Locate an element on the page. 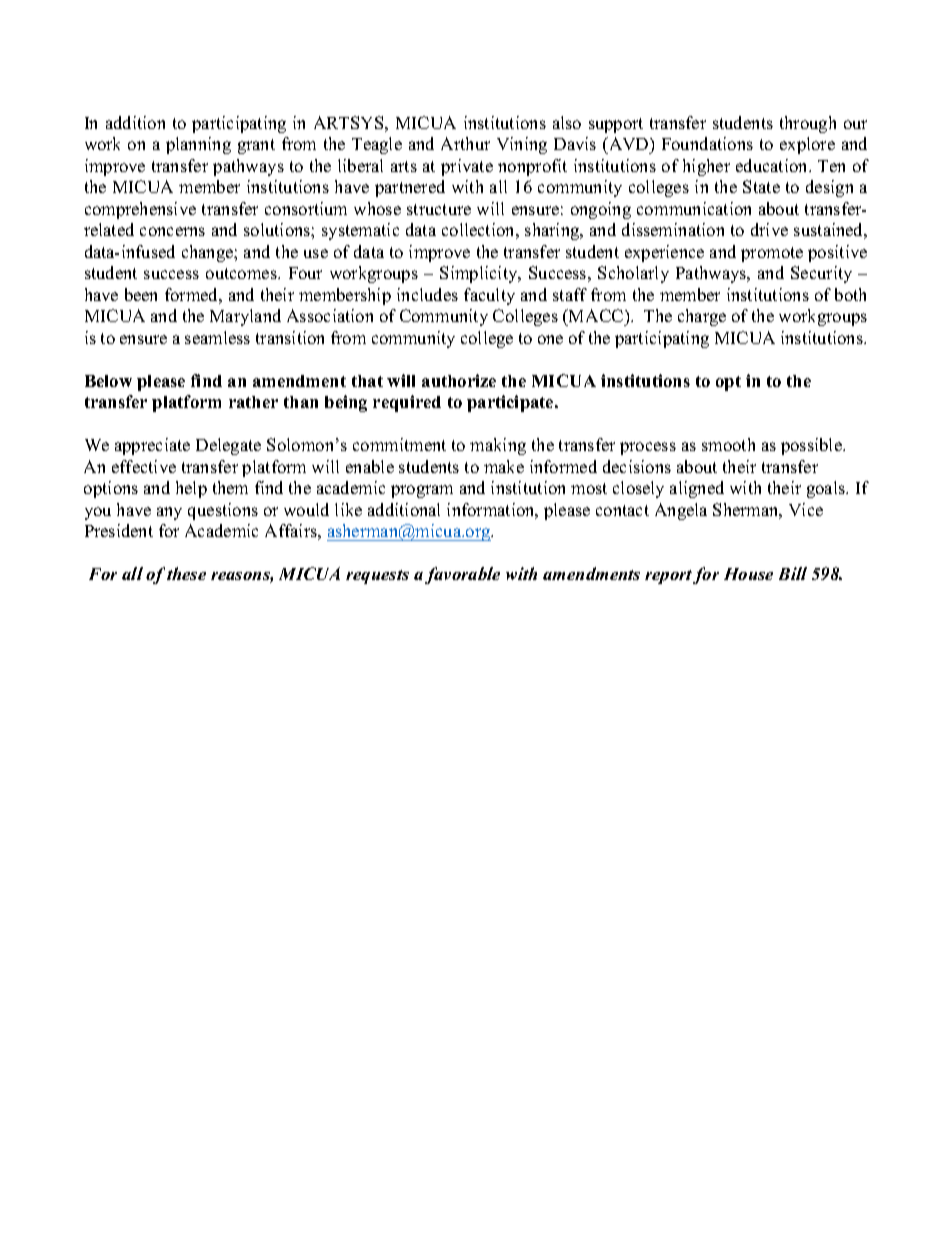 The height and width of the image is (1233, 952). explore is located at coordinates (807, 145).
